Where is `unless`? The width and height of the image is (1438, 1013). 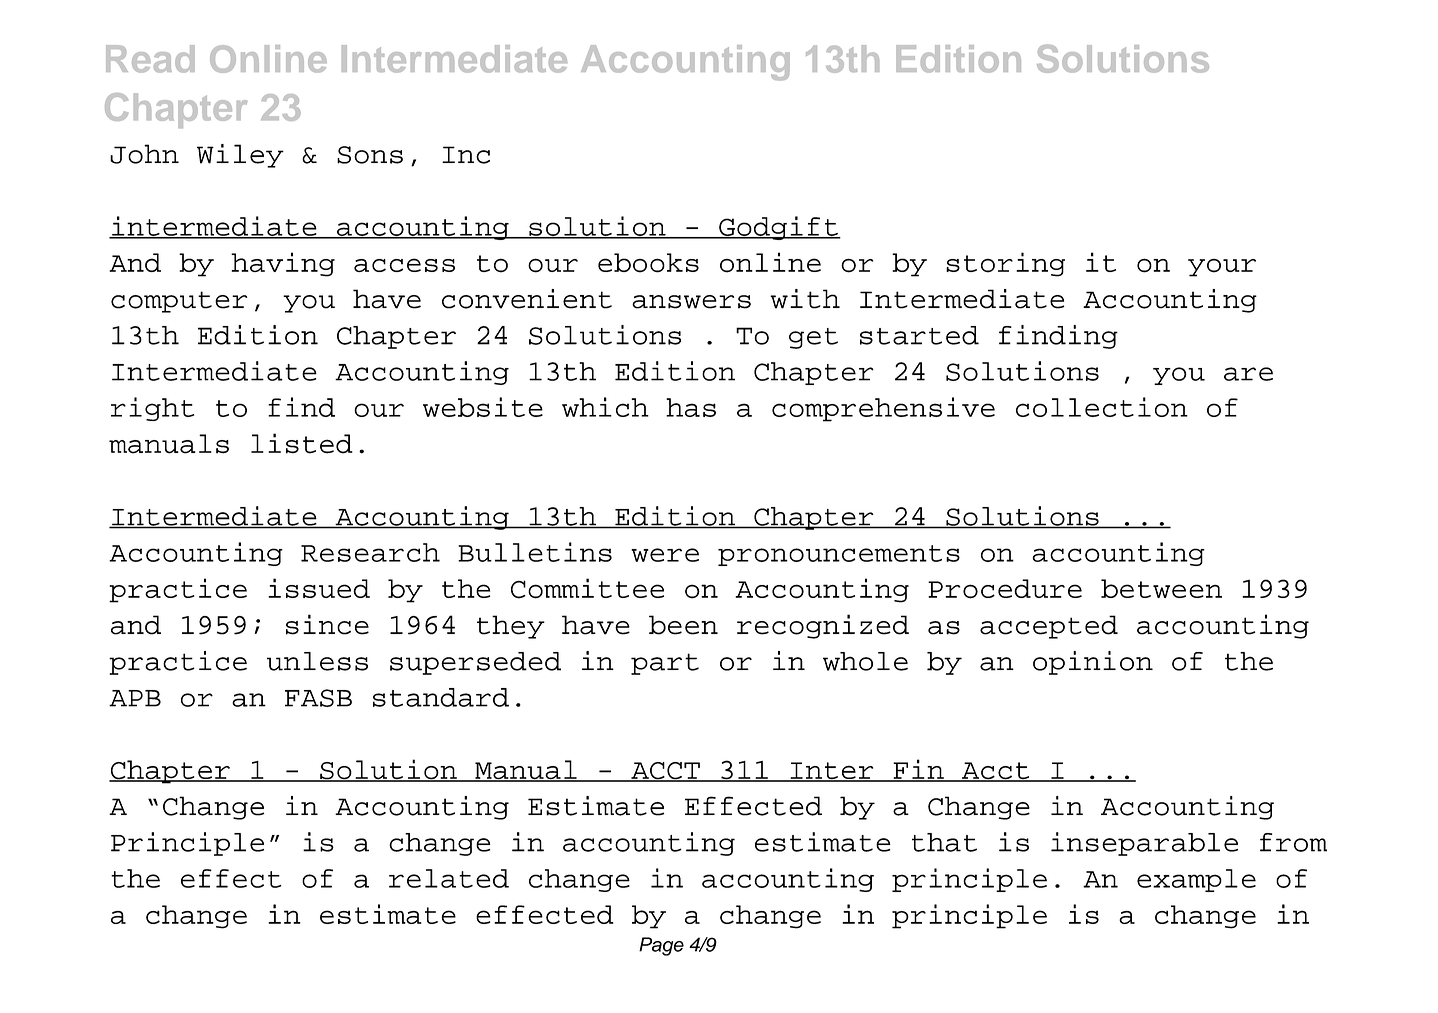
unless is located at coordinates (317, 661).
